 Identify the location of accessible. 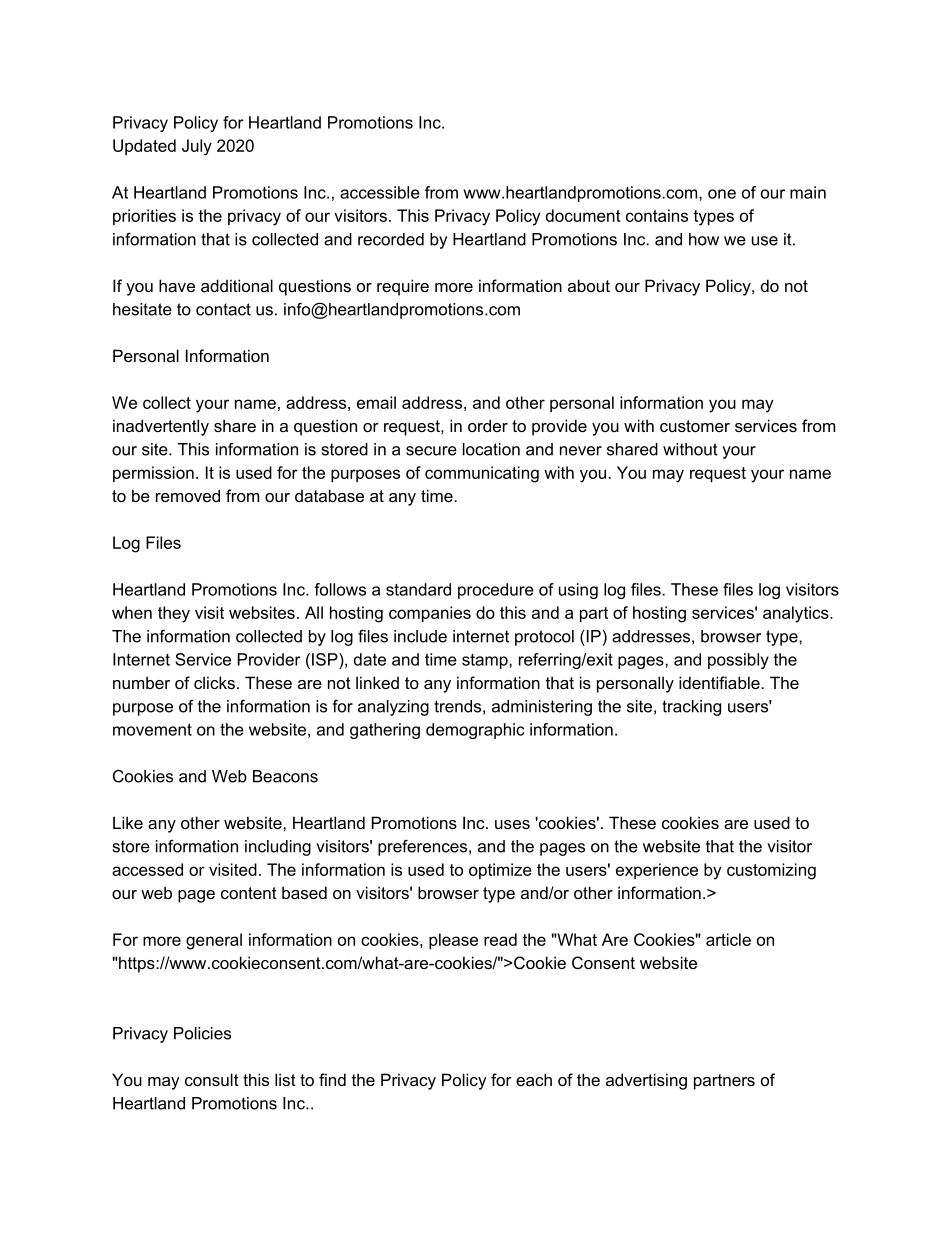
(380, 192).
